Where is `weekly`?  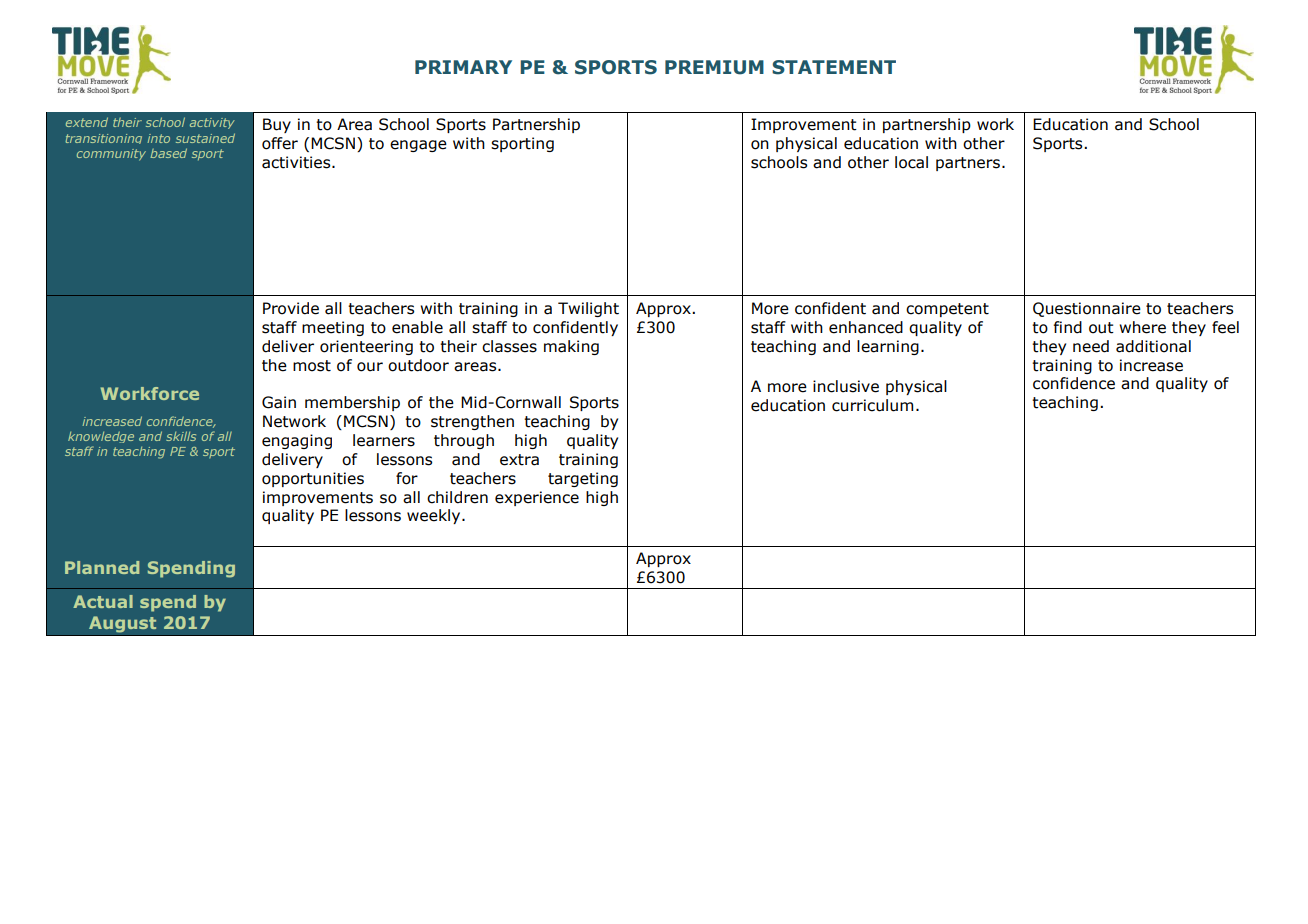 weekly is located at coordinates (435, 516).
